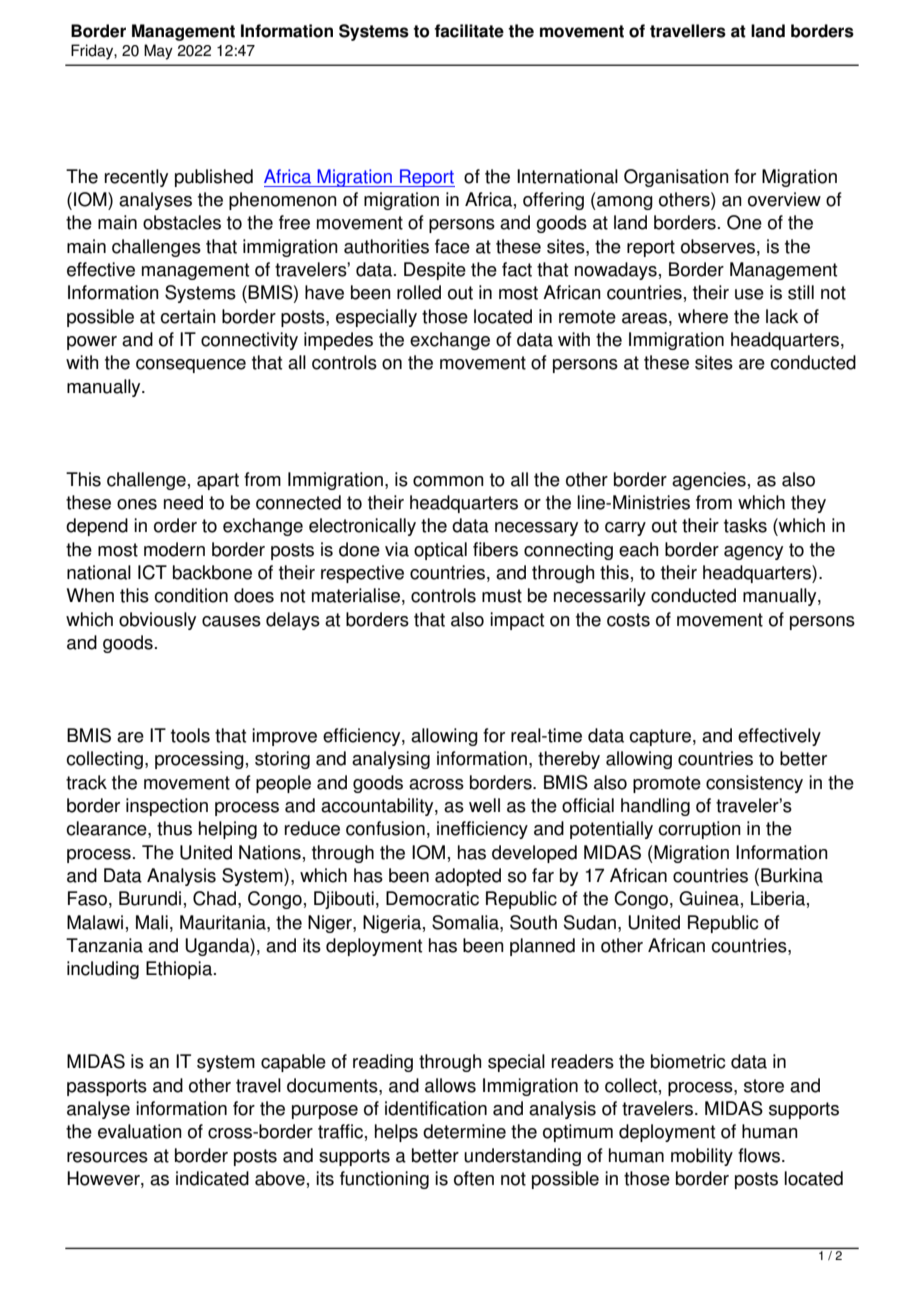 This document has width=924, height=1308. What do you see at coordinates (709, 481) in the document?
I see `agencies` at bounding box center [709, 481].
